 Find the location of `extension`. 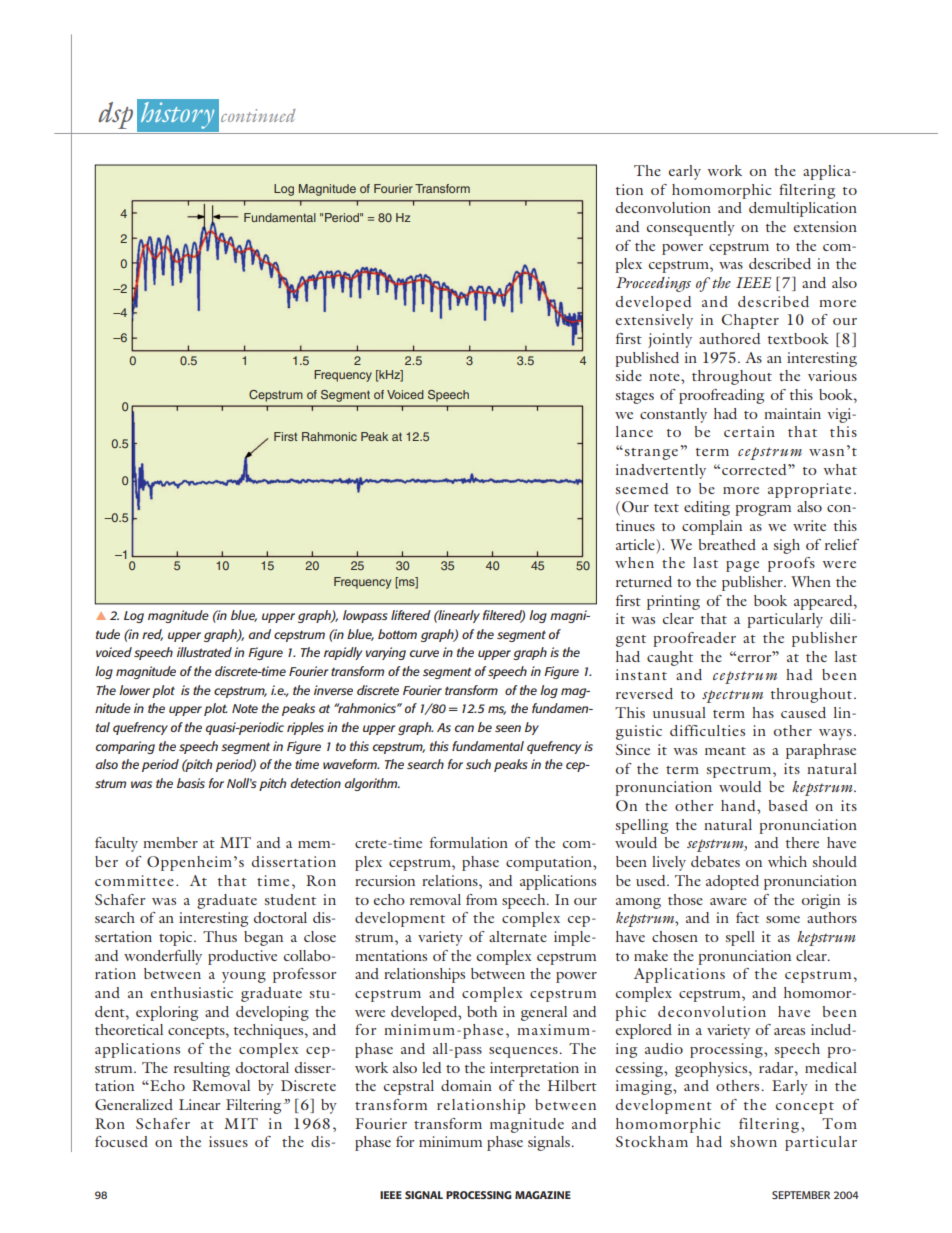

extension is located at coordinates (825, 226).
